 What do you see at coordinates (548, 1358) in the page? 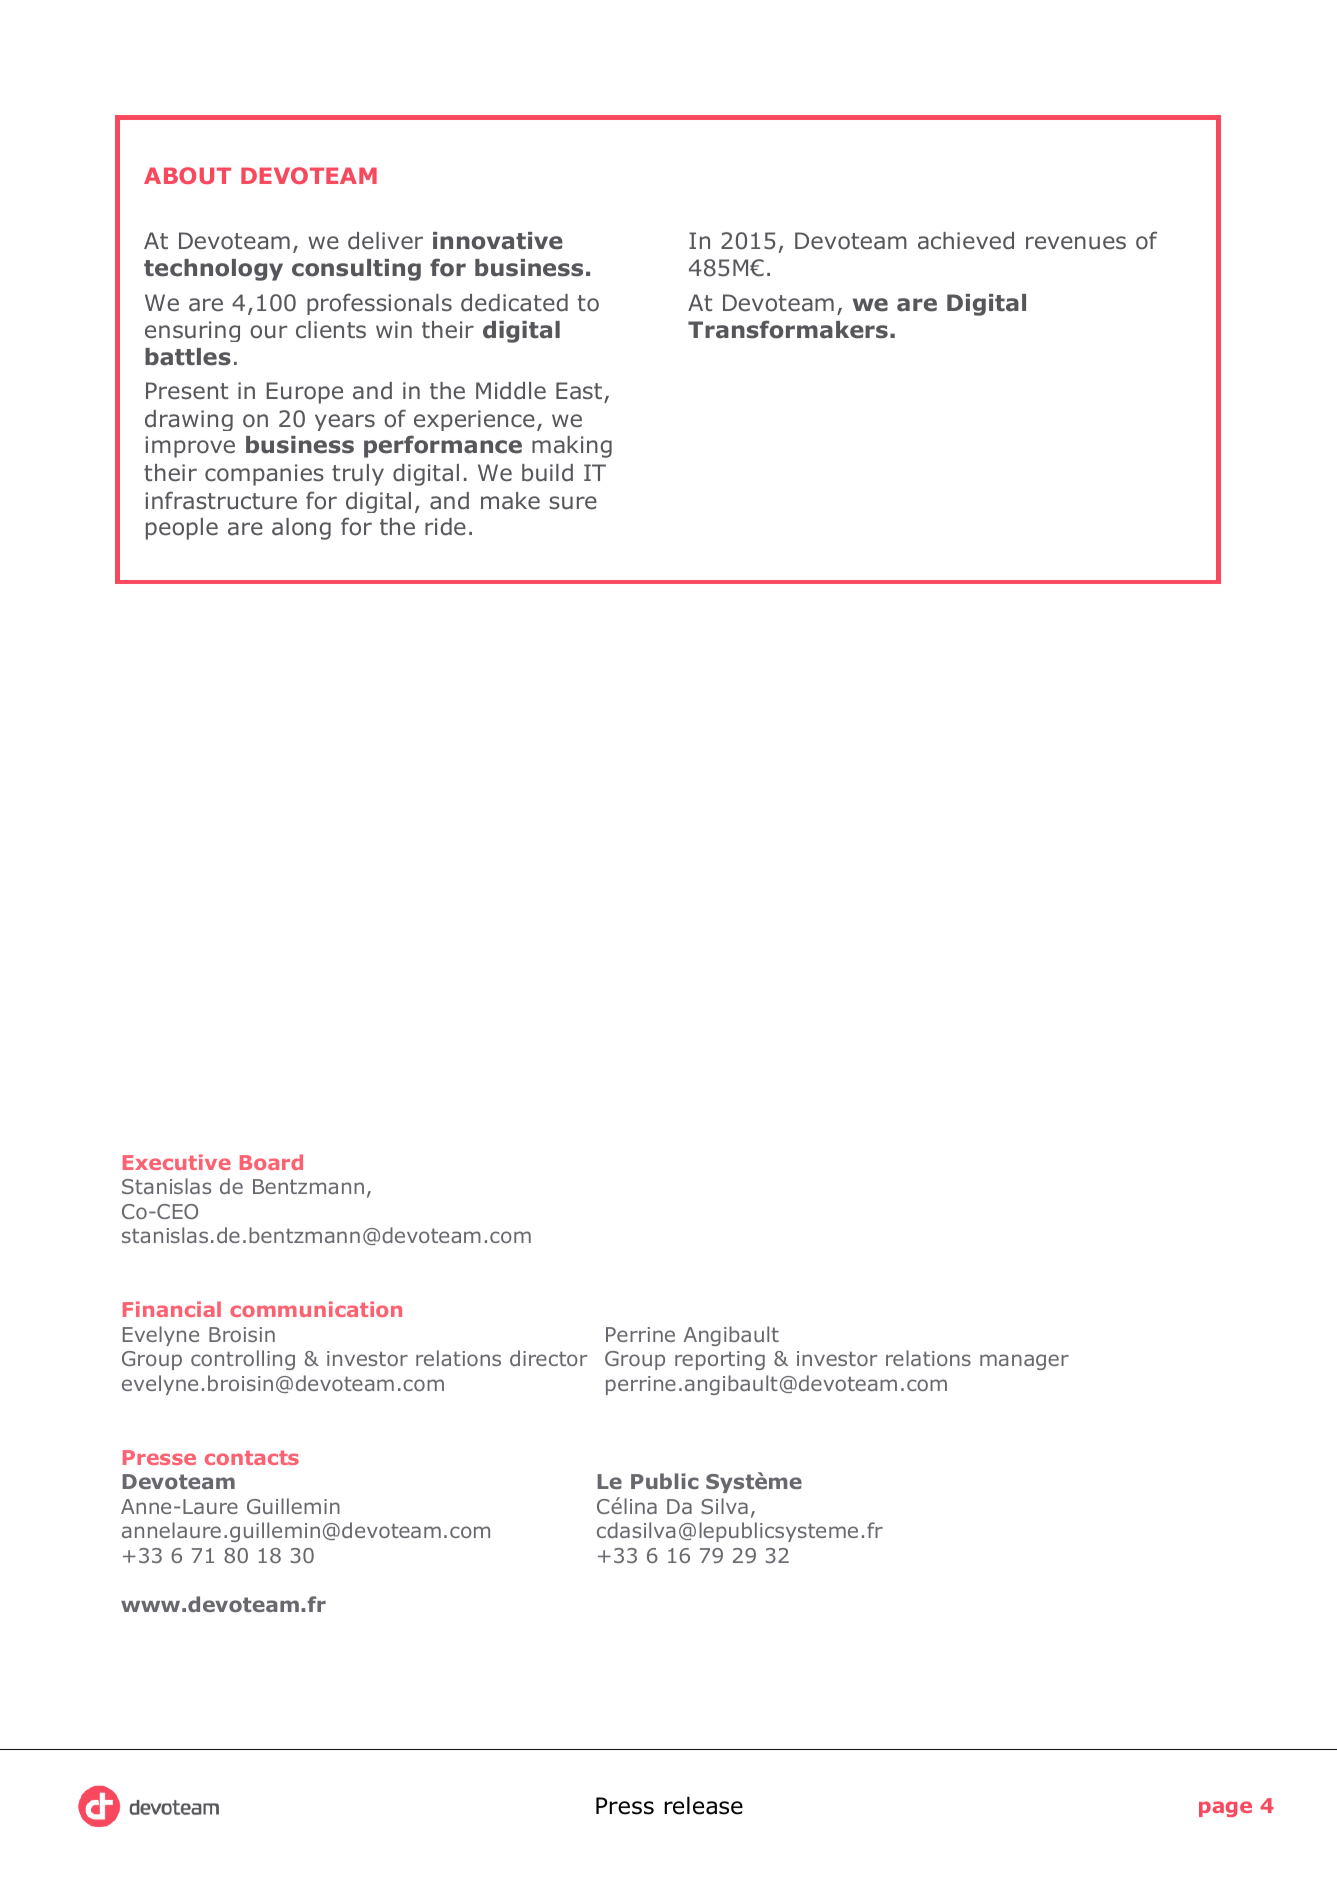
I see `director` at bounding box center [548, 1358].
